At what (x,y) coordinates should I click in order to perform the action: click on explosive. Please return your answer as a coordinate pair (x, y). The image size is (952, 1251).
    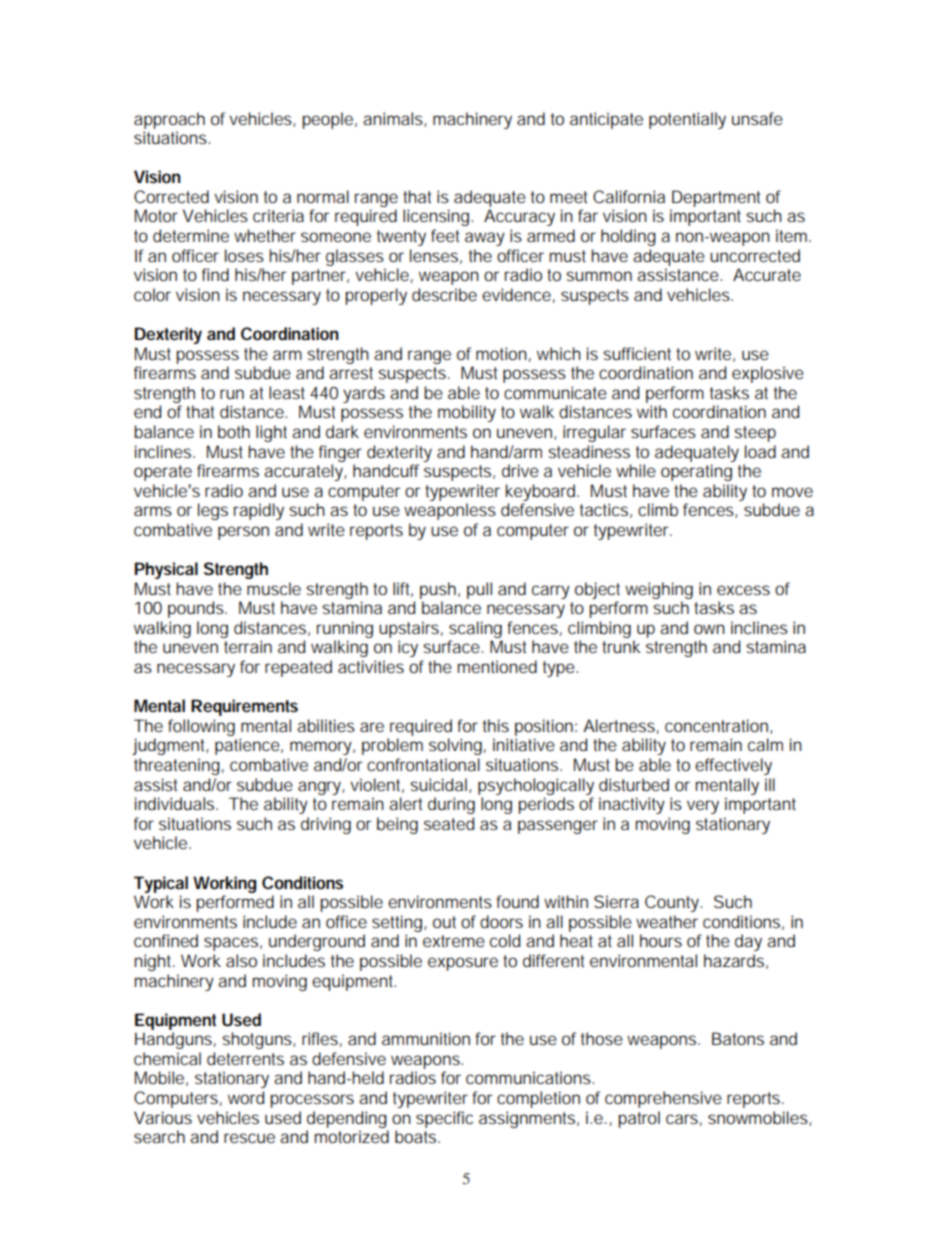
    Looking at the image, I should click on (768, 374).
